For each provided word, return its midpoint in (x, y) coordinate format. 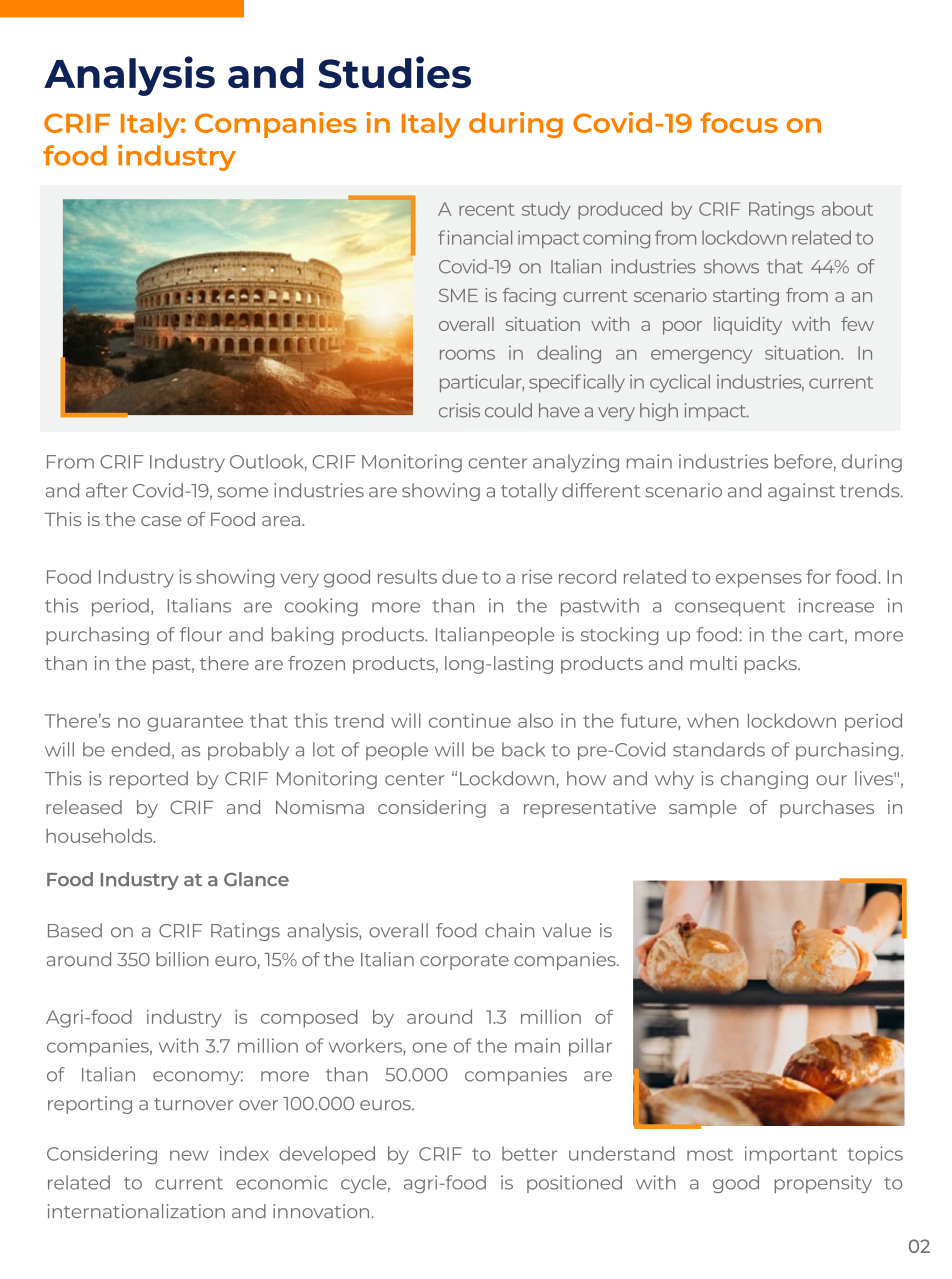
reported (149, 780)
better (529, 1153)
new (189, 1155)
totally (529, 492)
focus (739, 122)
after (107, 490)
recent (486, 209)
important (791, 1155)
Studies (394, 72)
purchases (827, 809)
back (523, 749)
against (801, 492)
